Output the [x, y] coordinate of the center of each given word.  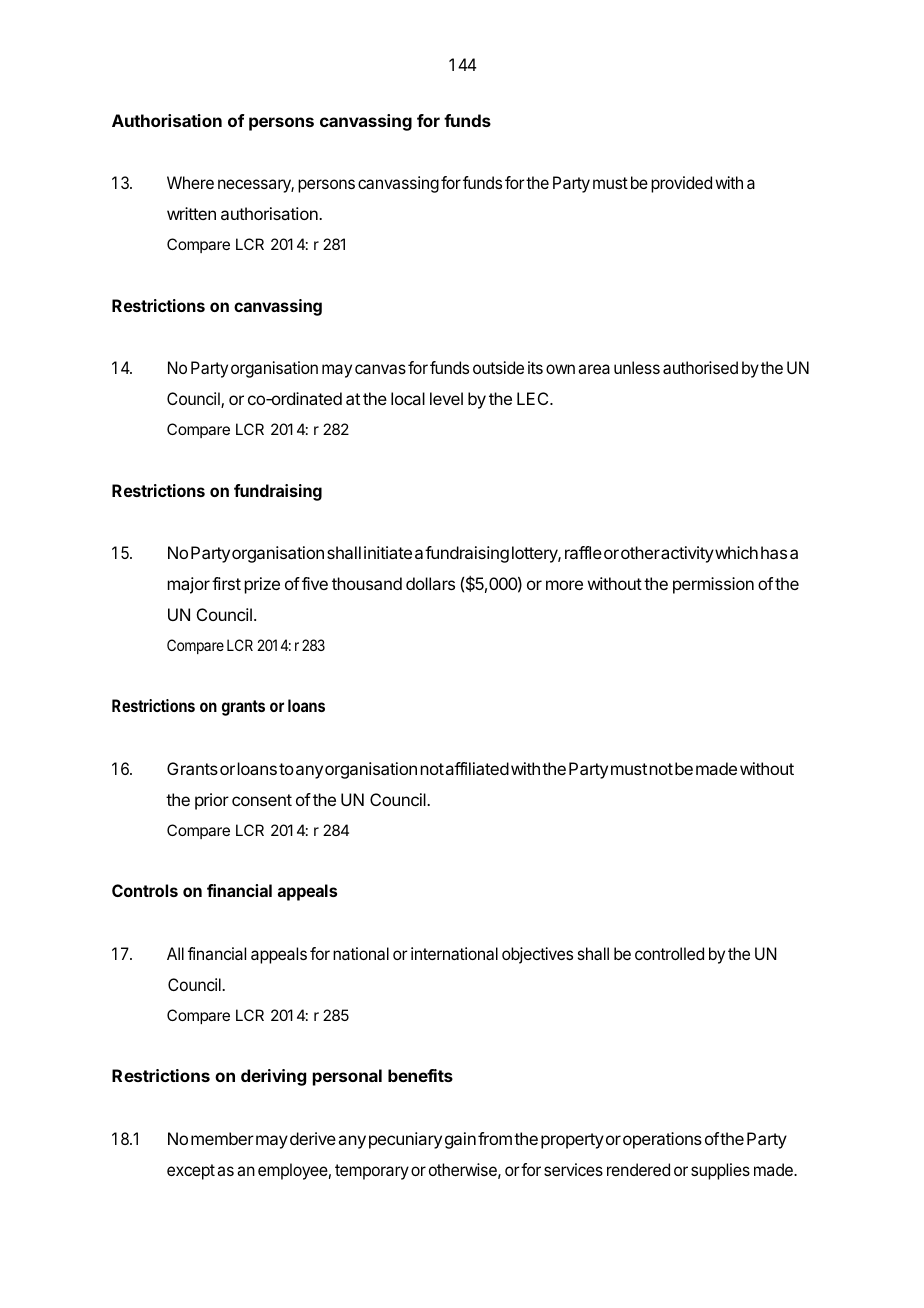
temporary [372, 1172]
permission [713, 585]
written [191, 213]
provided [681, 184]
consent [262, 800]
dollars [430, 583]
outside [498, 367]
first [226, 583]
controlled [669, 953]
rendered [638, 1169]
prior [212, 801]
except [191, 1172]
